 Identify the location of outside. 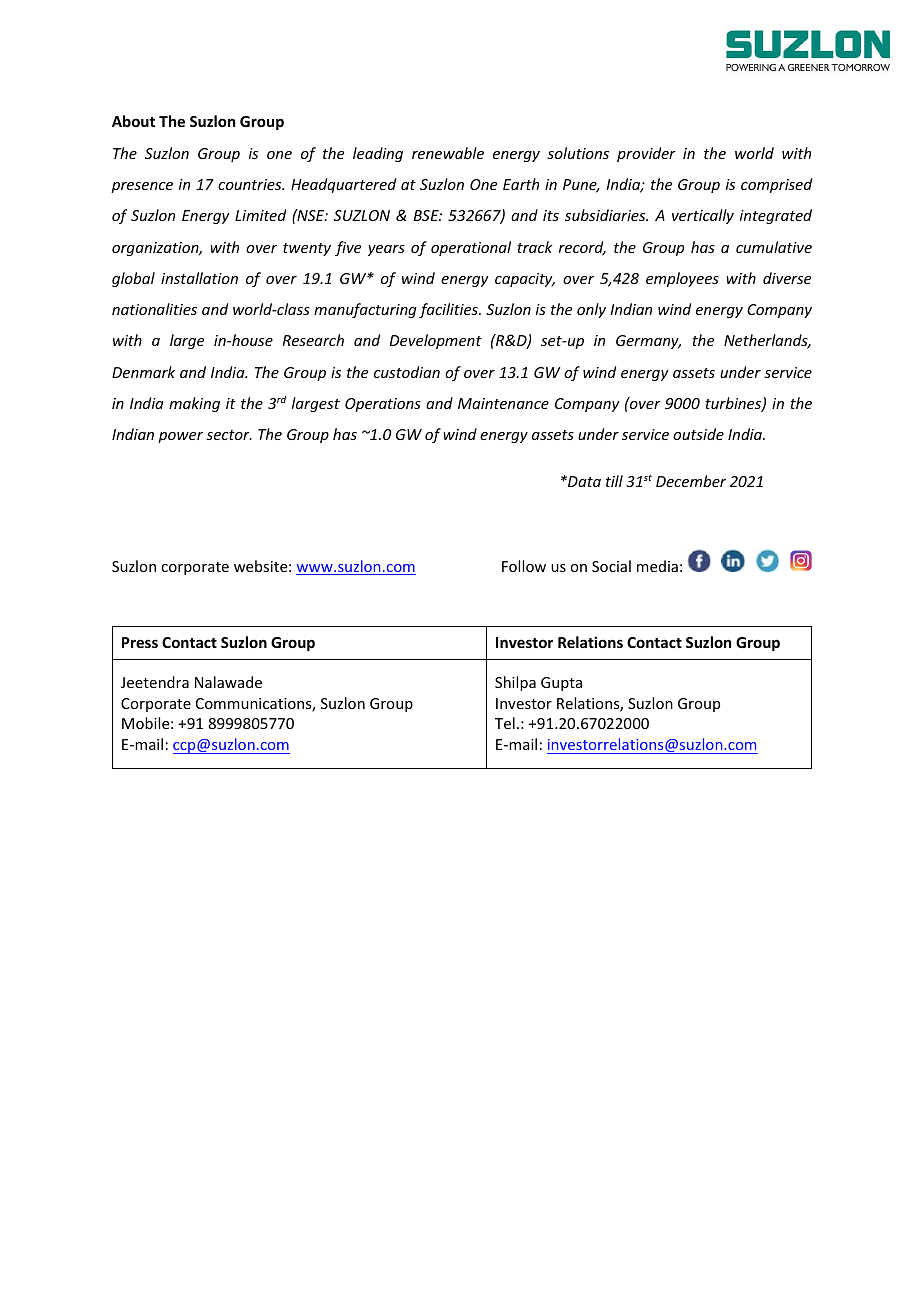
(698, 434).
